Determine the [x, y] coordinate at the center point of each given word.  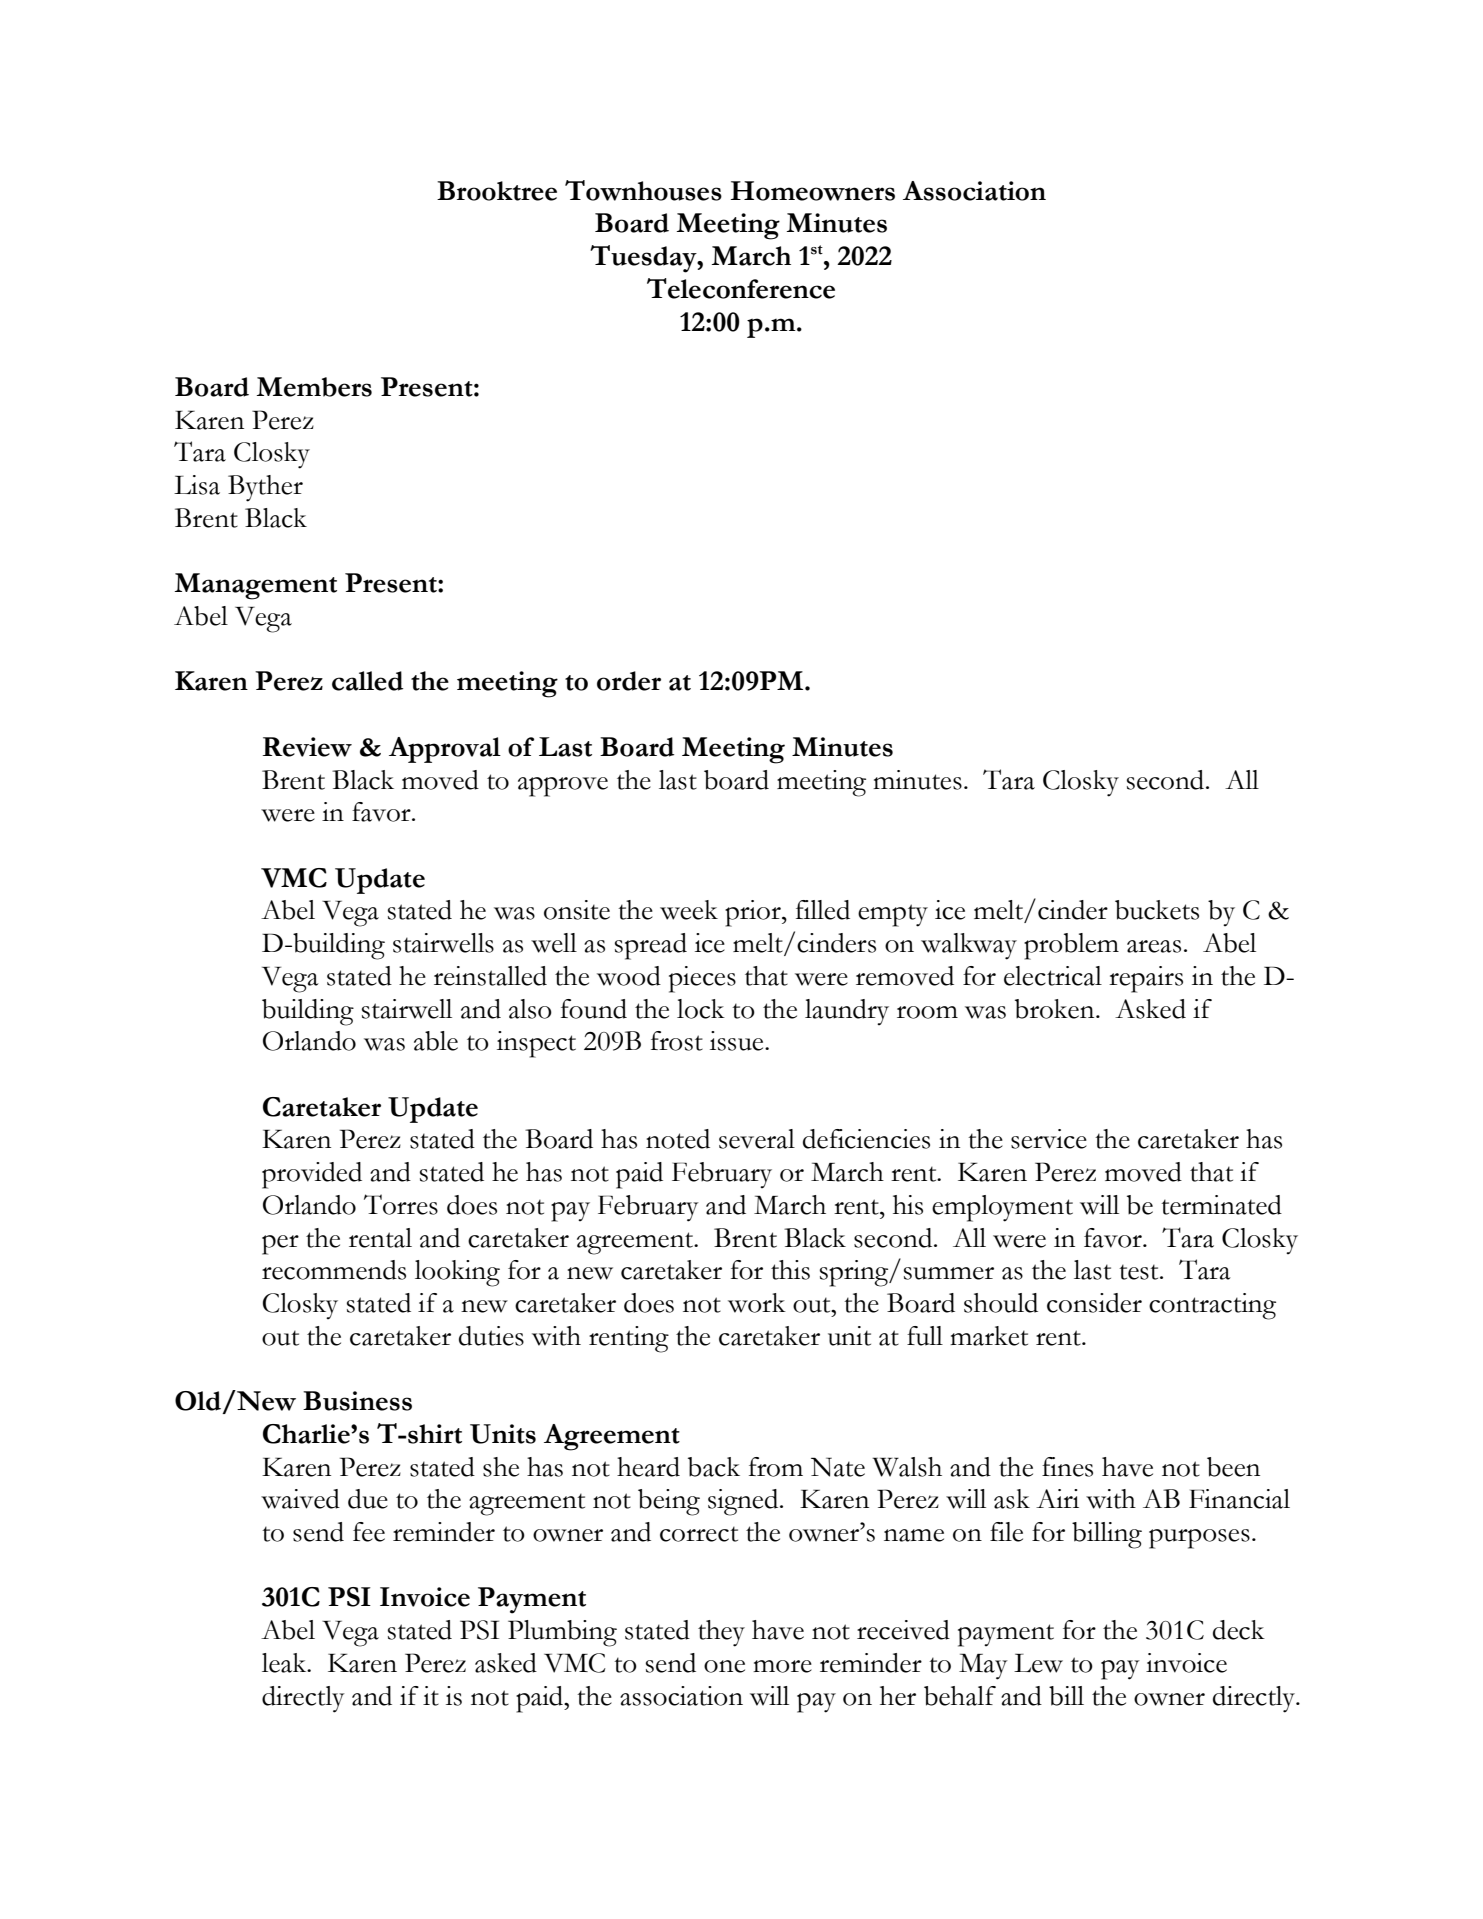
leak [285, 1663]
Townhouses [643, 190]
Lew [1038, 1663]
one [724, 1666]
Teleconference [741, 288]
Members [314, 387]
